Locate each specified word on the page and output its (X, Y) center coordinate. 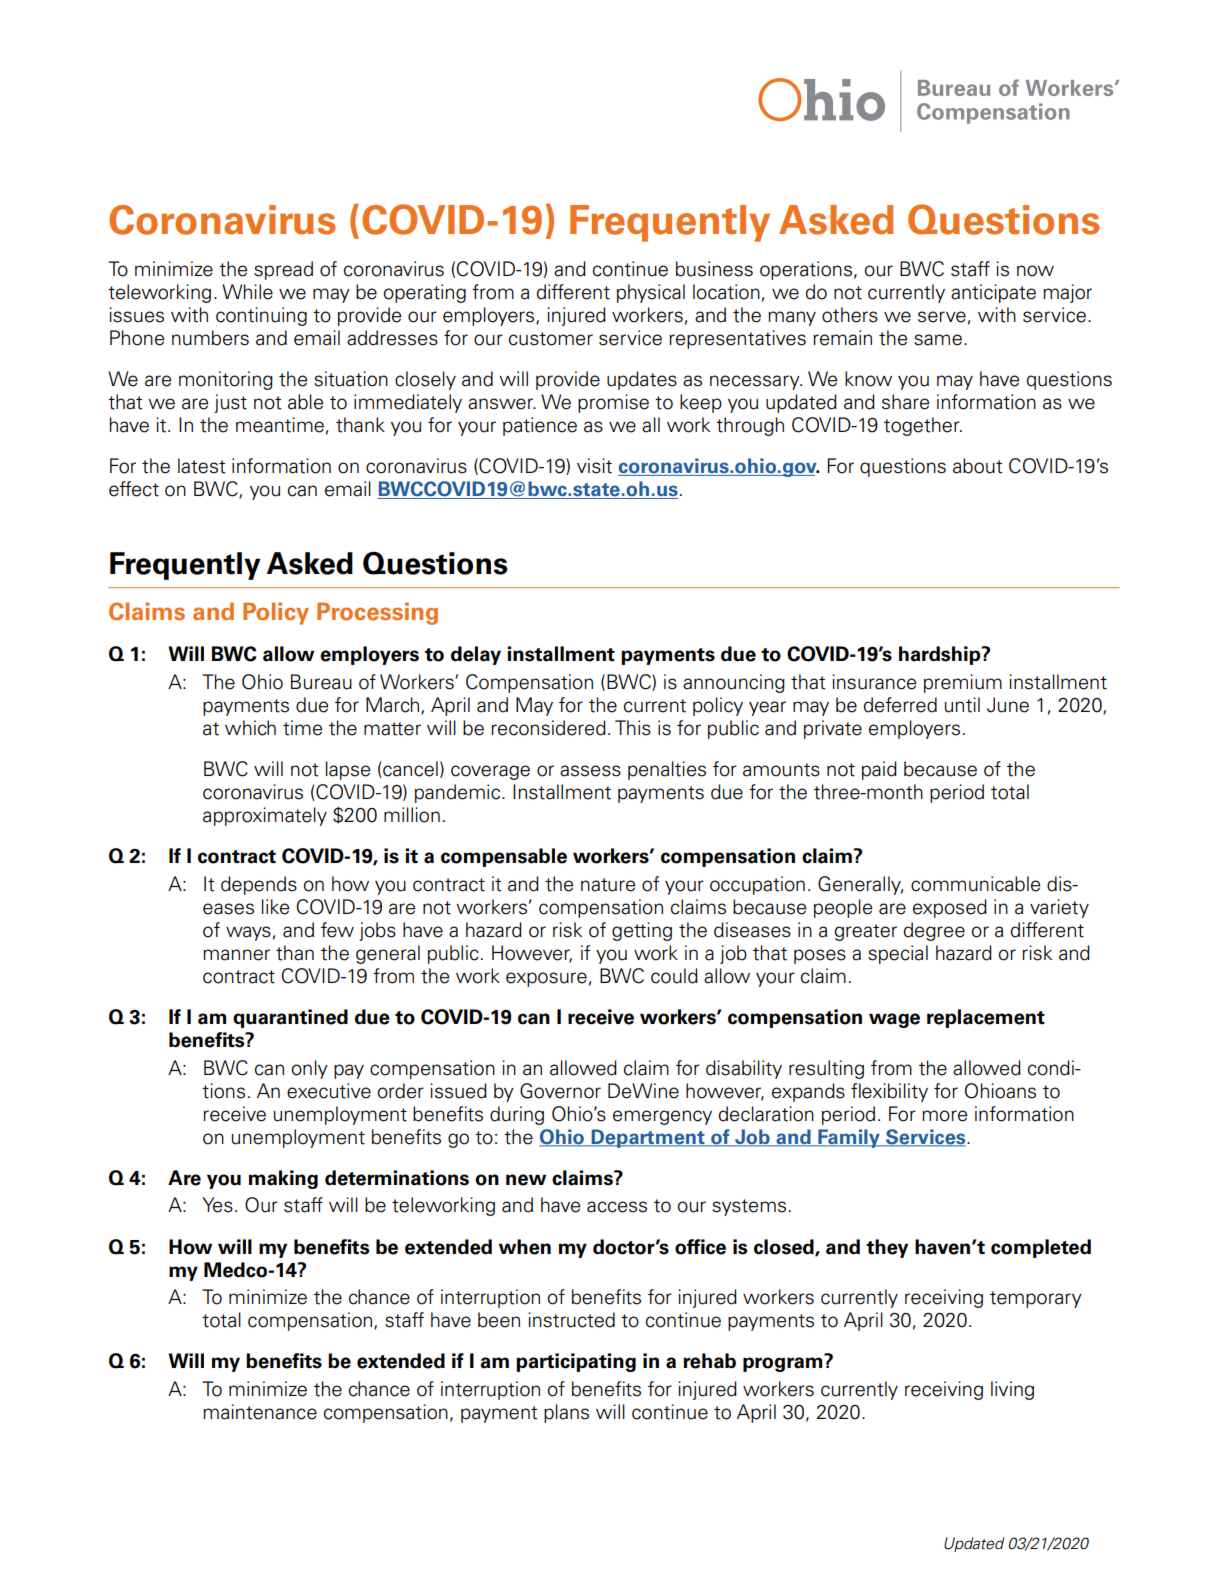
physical (651, 293)
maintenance (260, 1412)
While (247, 292)
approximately (265, 816)
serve (942, 317)
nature (608, 885)
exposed (950, 908)
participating (576, 1362)
